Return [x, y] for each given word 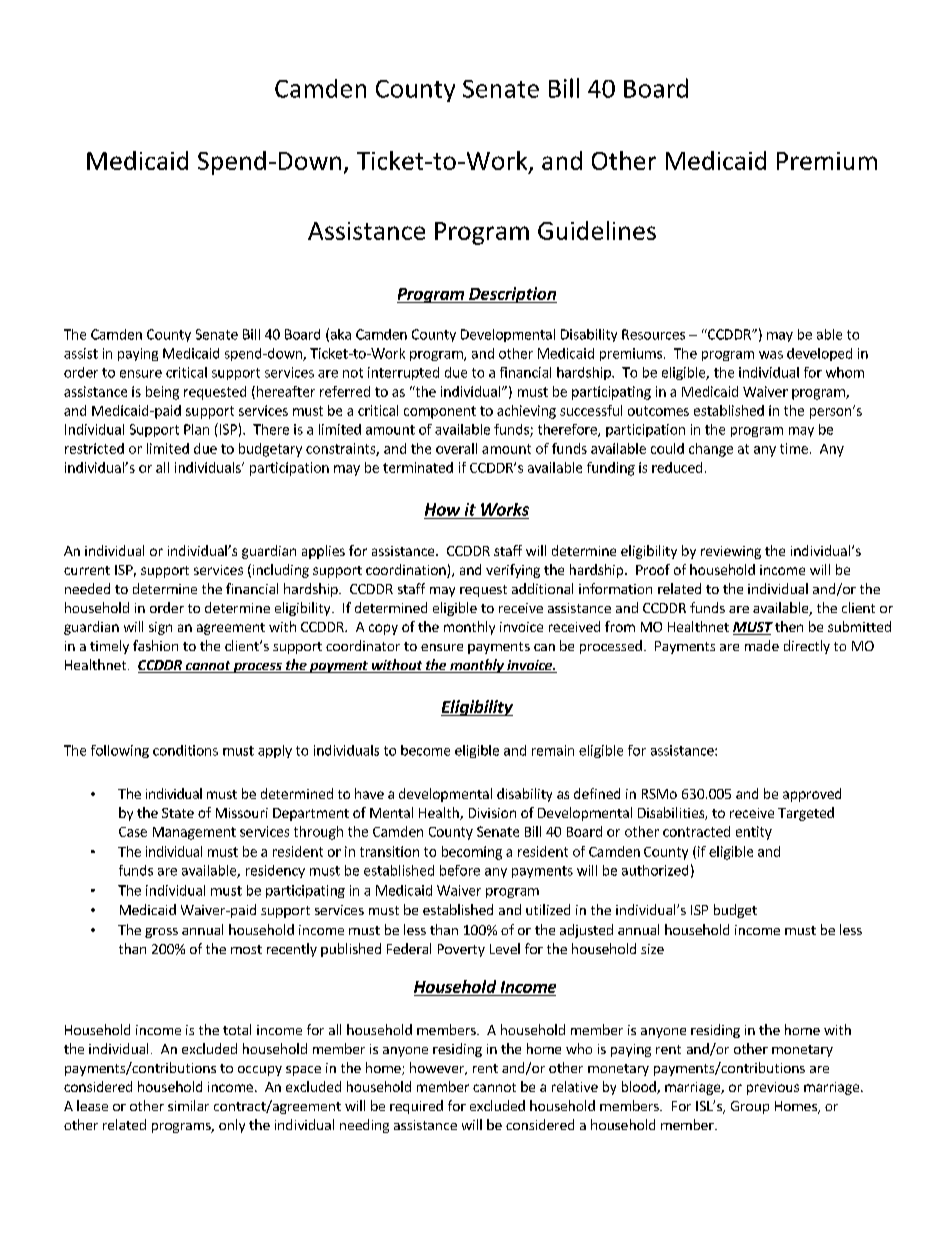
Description [512, 295]
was [771, 355]
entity [754, 833]
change [711, 450]
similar [188, 1105]
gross [161, 933]
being [162, 393]
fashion [155, 645]
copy [383, 629]
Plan [196, 429]
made [762, 645]
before [460, 870]
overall [456, 448]
